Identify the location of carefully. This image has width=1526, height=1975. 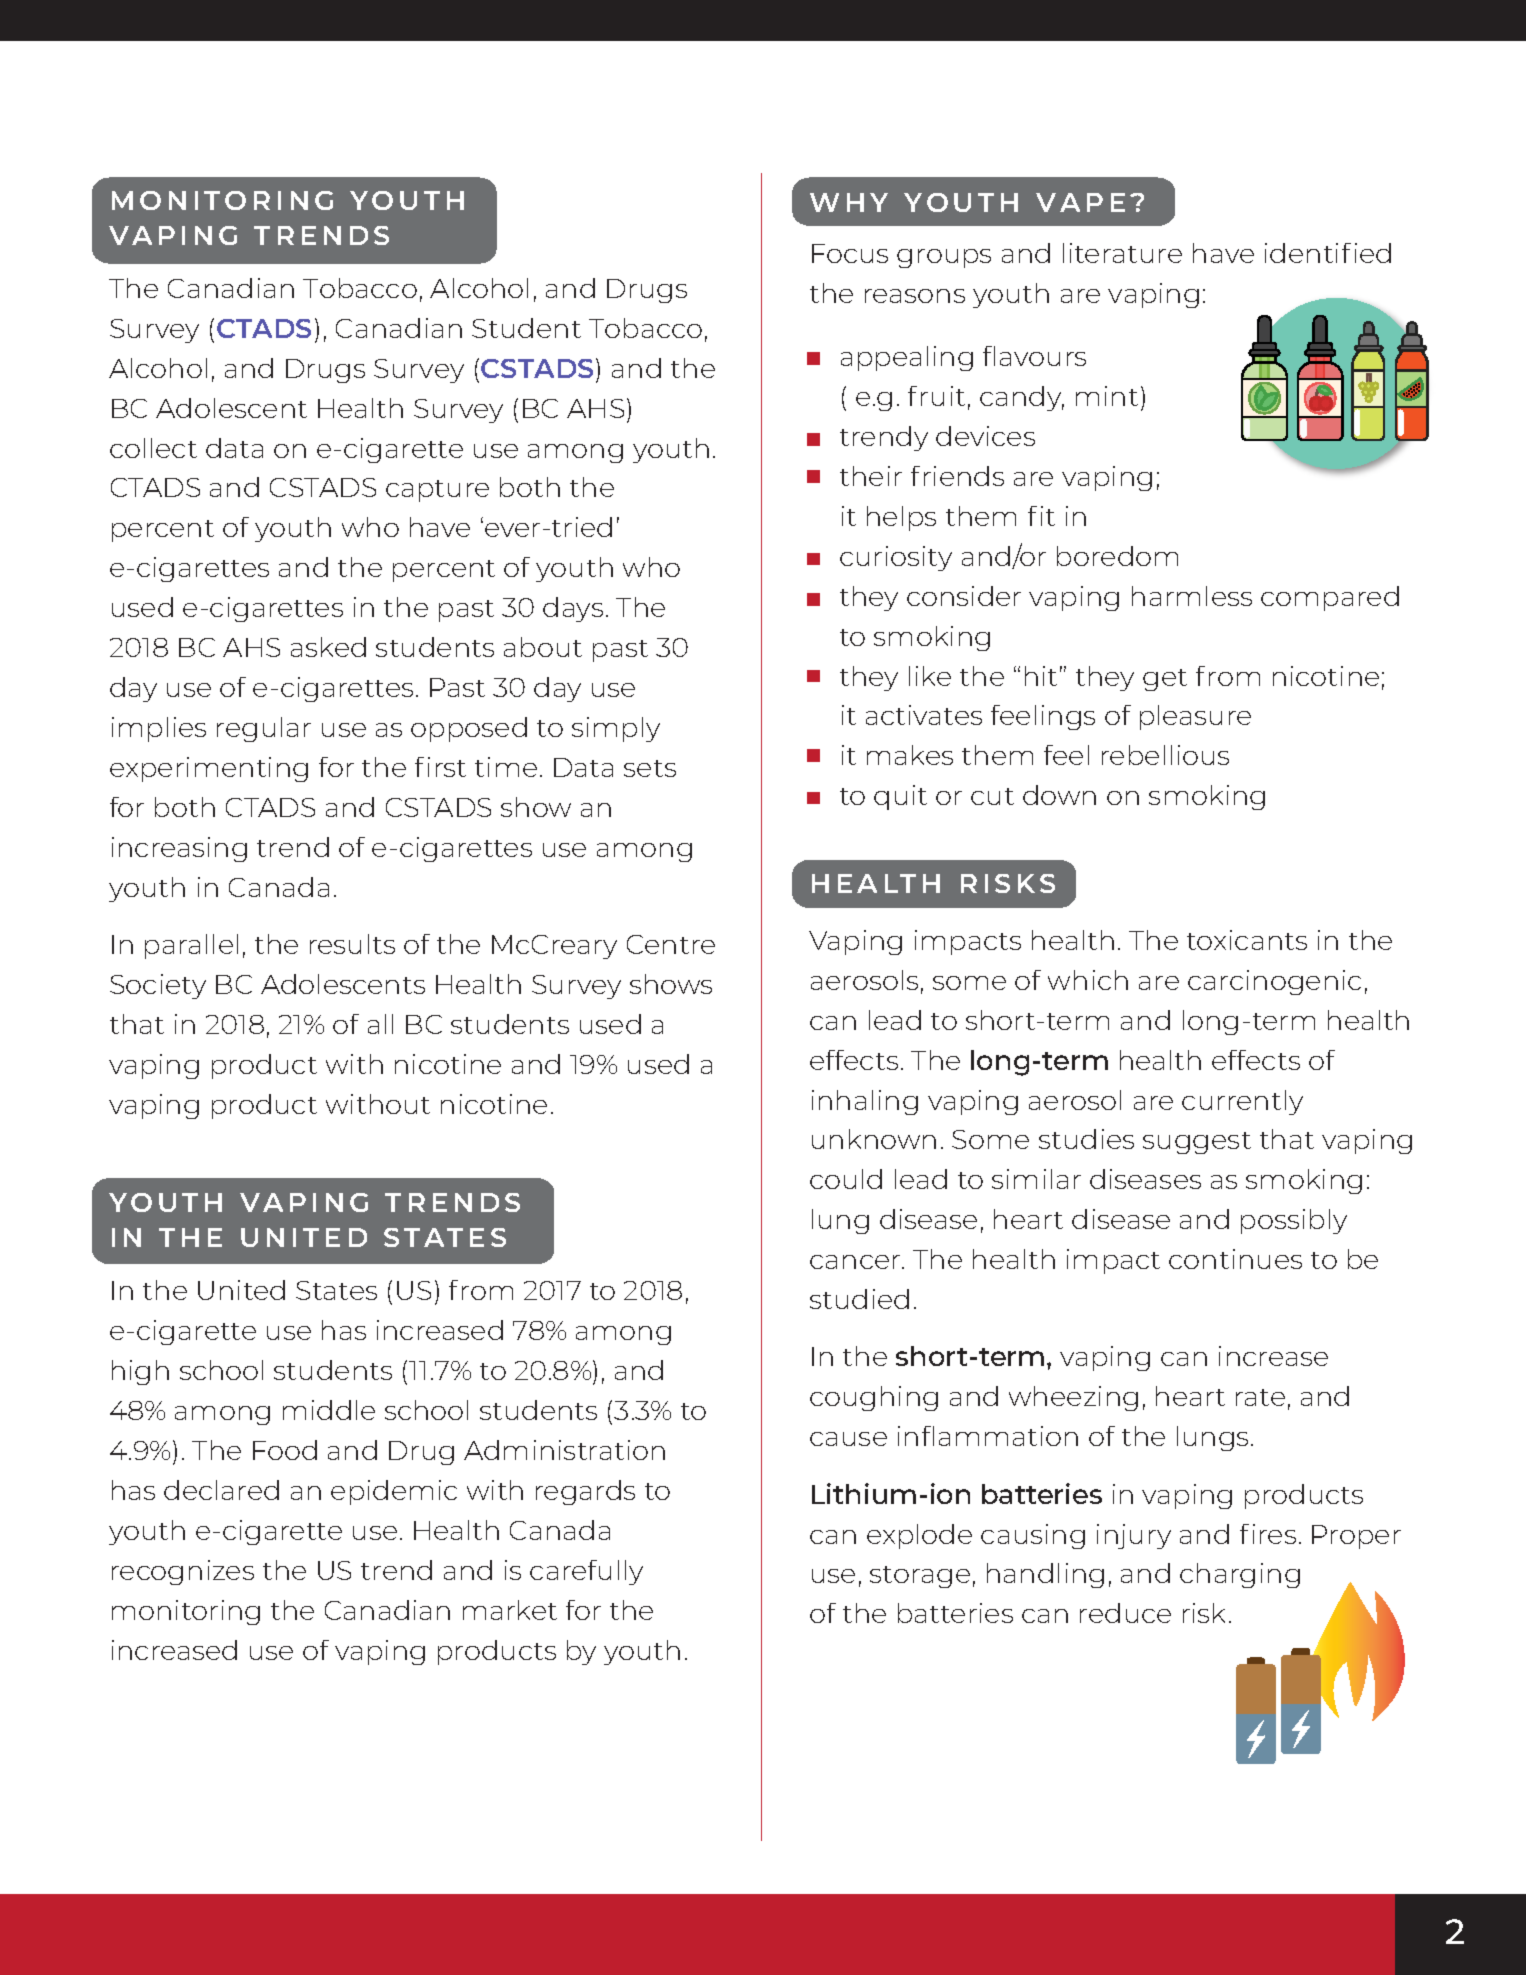
(586, 1572).
